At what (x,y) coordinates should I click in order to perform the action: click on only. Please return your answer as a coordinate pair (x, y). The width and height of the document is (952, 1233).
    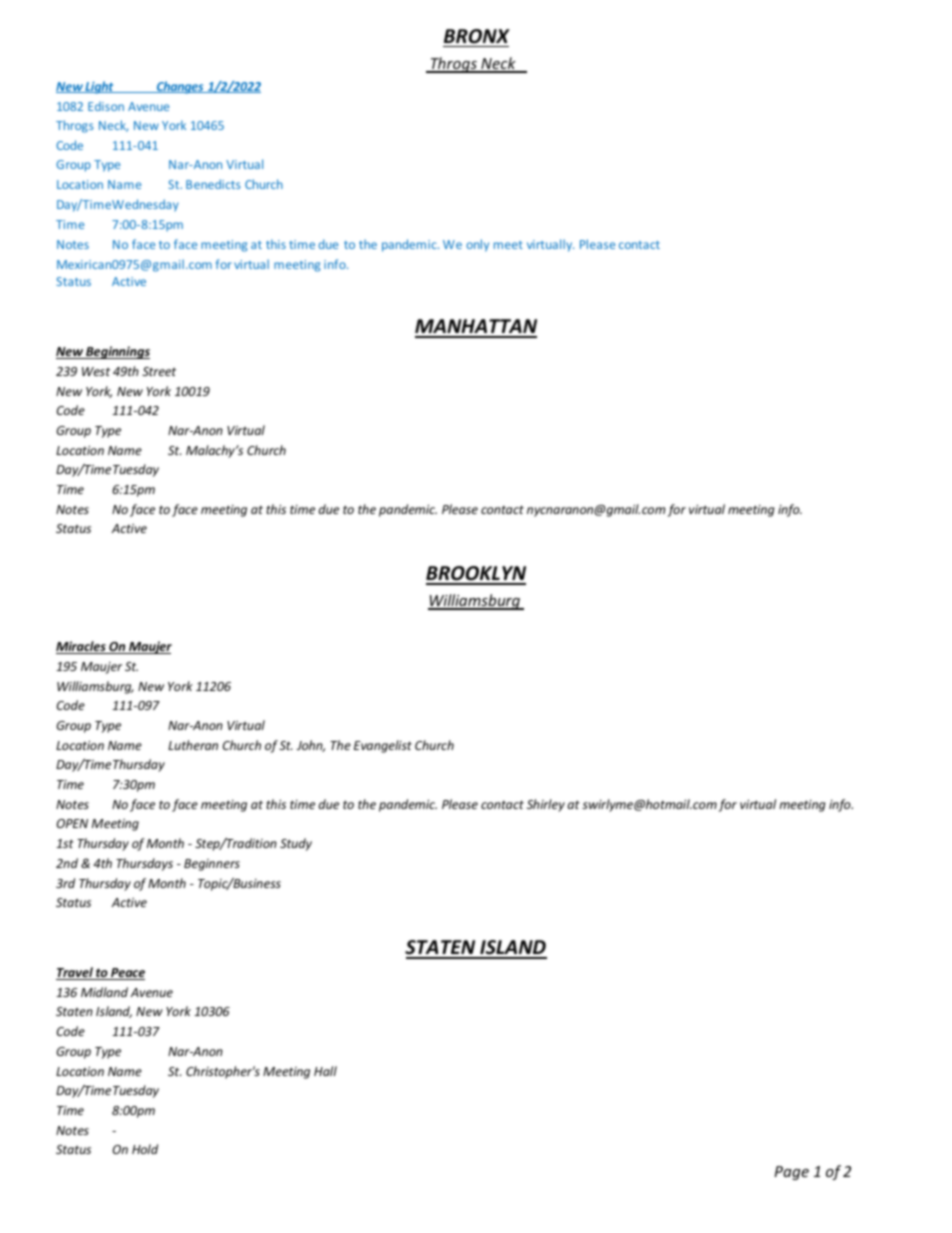
    Looking at the image, I should click on (477, 245).
